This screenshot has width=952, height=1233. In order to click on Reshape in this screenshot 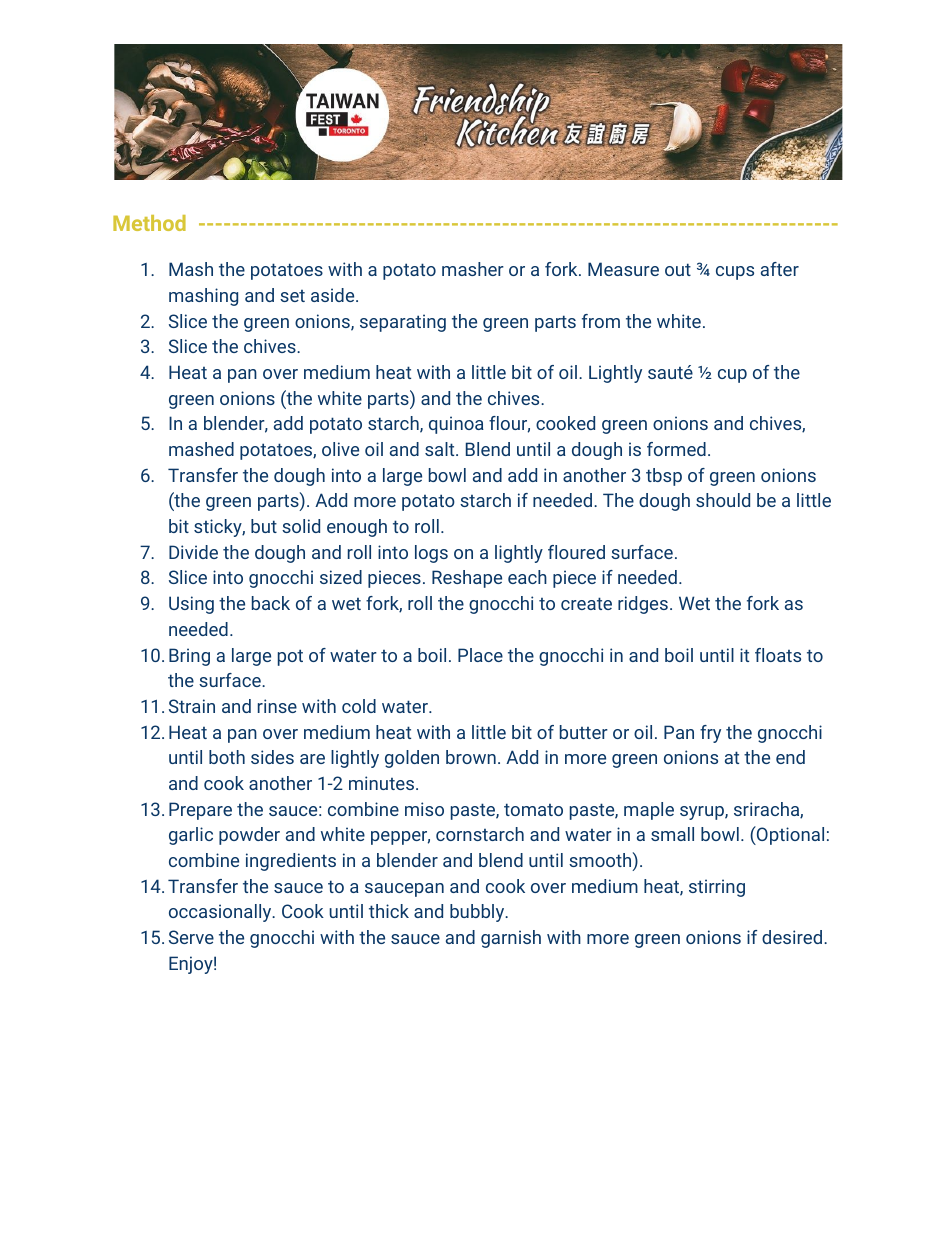, I will do `click(467, 579)`.
